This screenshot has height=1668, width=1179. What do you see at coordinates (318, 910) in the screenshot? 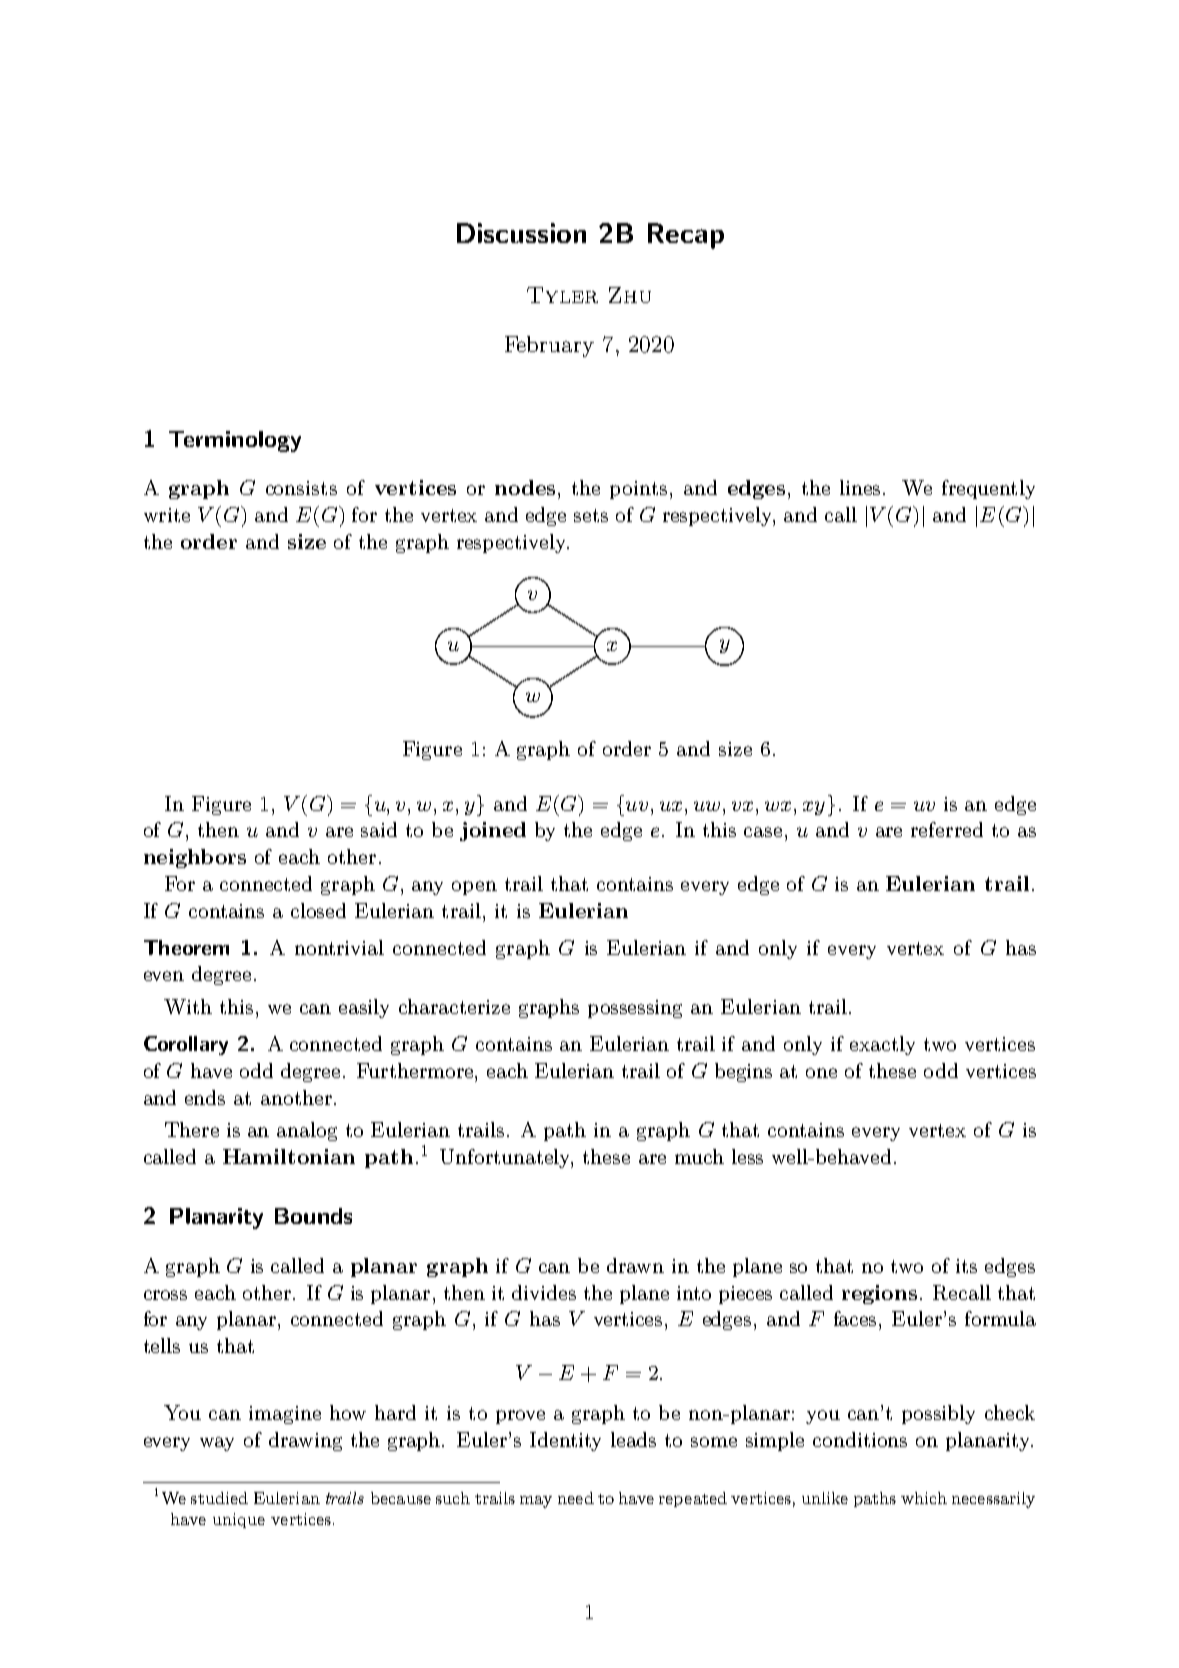
I see `closed` at bounding box center [318, 910].
